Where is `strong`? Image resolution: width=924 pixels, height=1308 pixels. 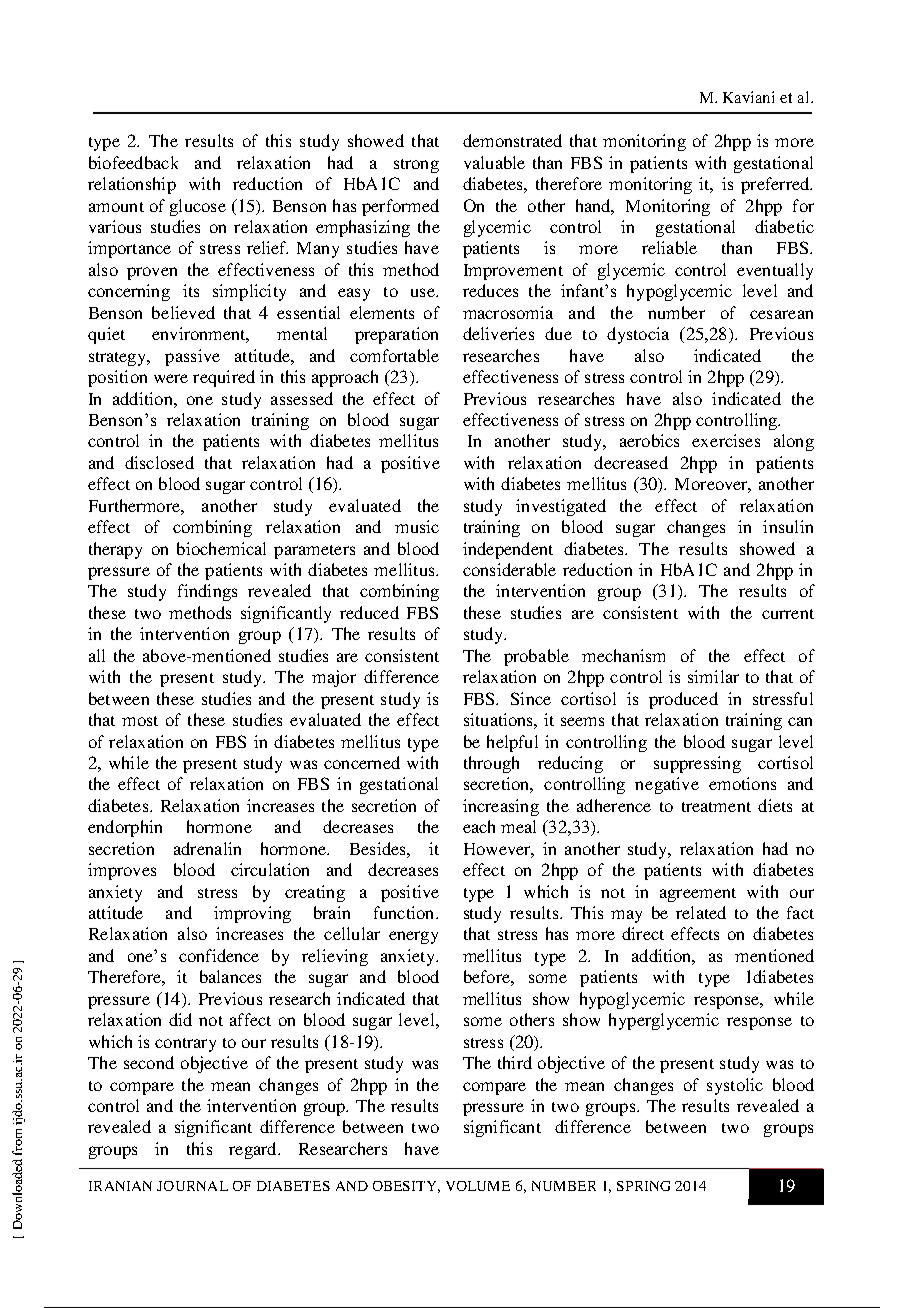
strong is located at coordinates (416, 166).
